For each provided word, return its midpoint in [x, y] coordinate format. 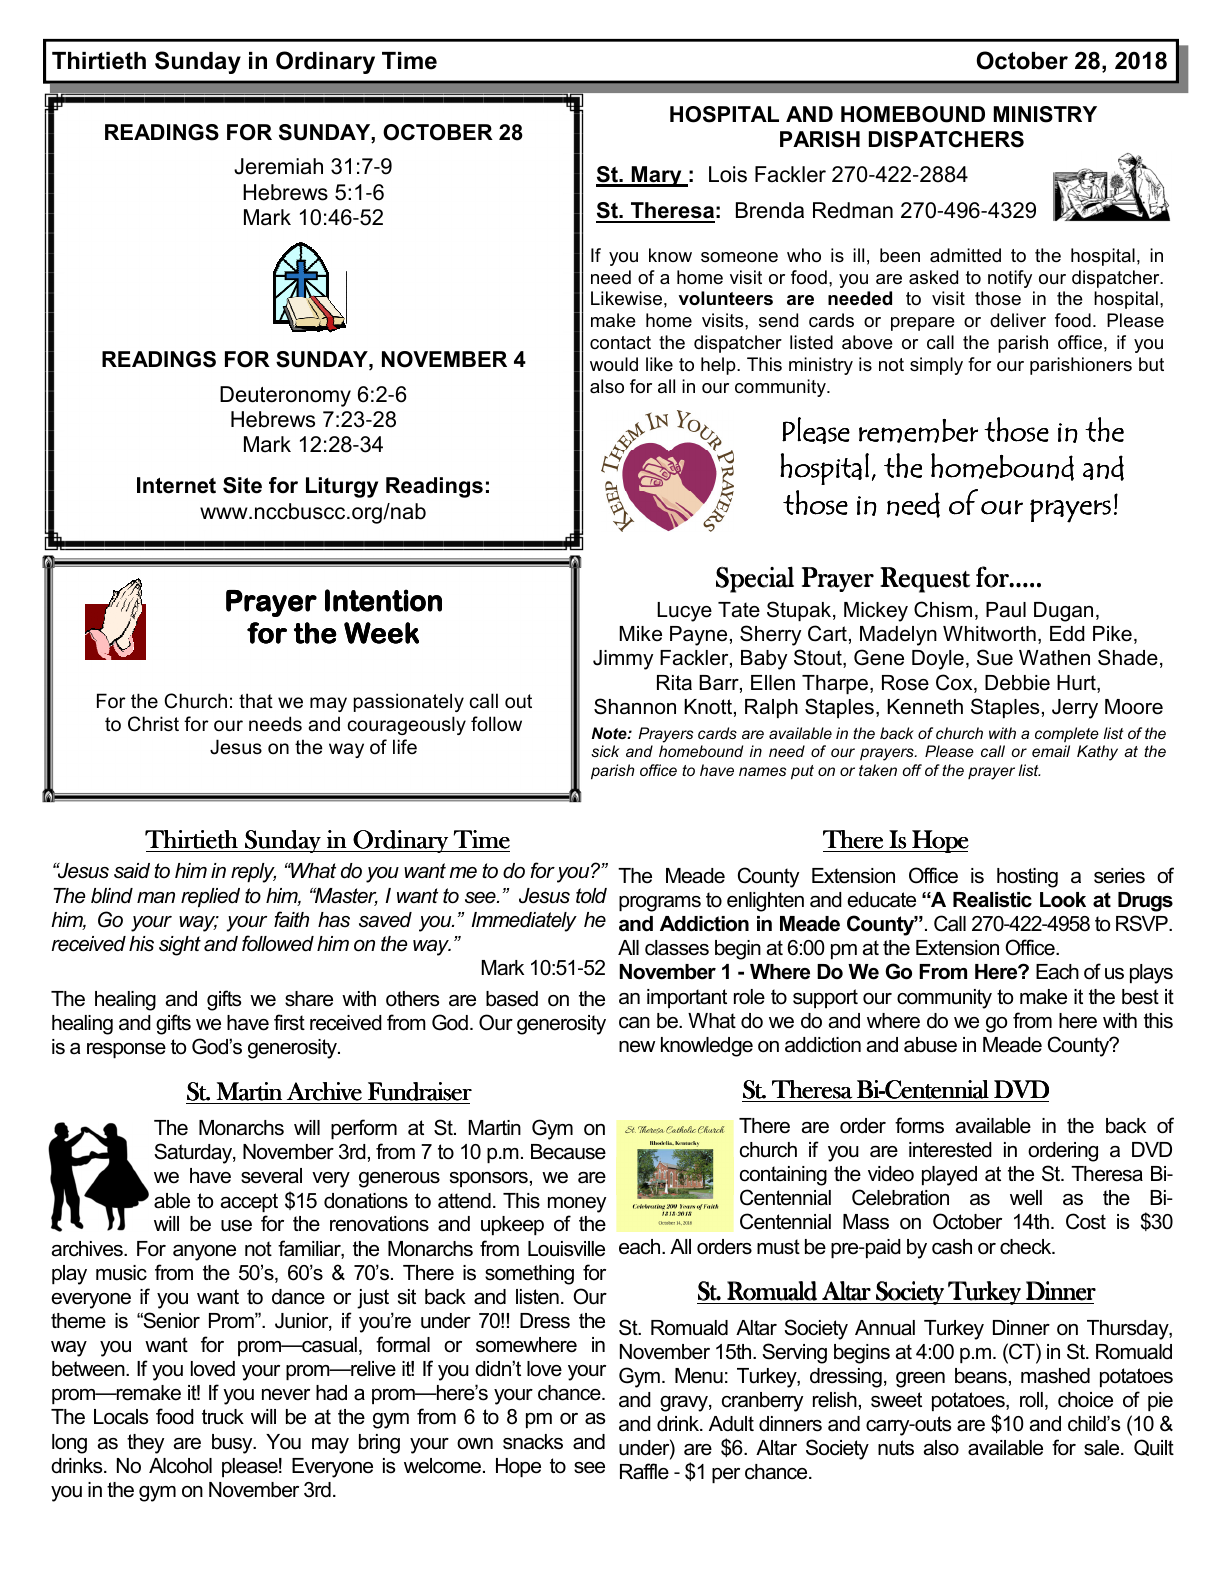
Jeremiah [278, 166]
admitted [965, 255]
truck [223, 1417]
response [126, 1050]
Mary [657, 176]
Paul [1006, 610]
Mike [641, 634]
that [256, 701]
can [634, 1023]
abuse [930, 1045]
